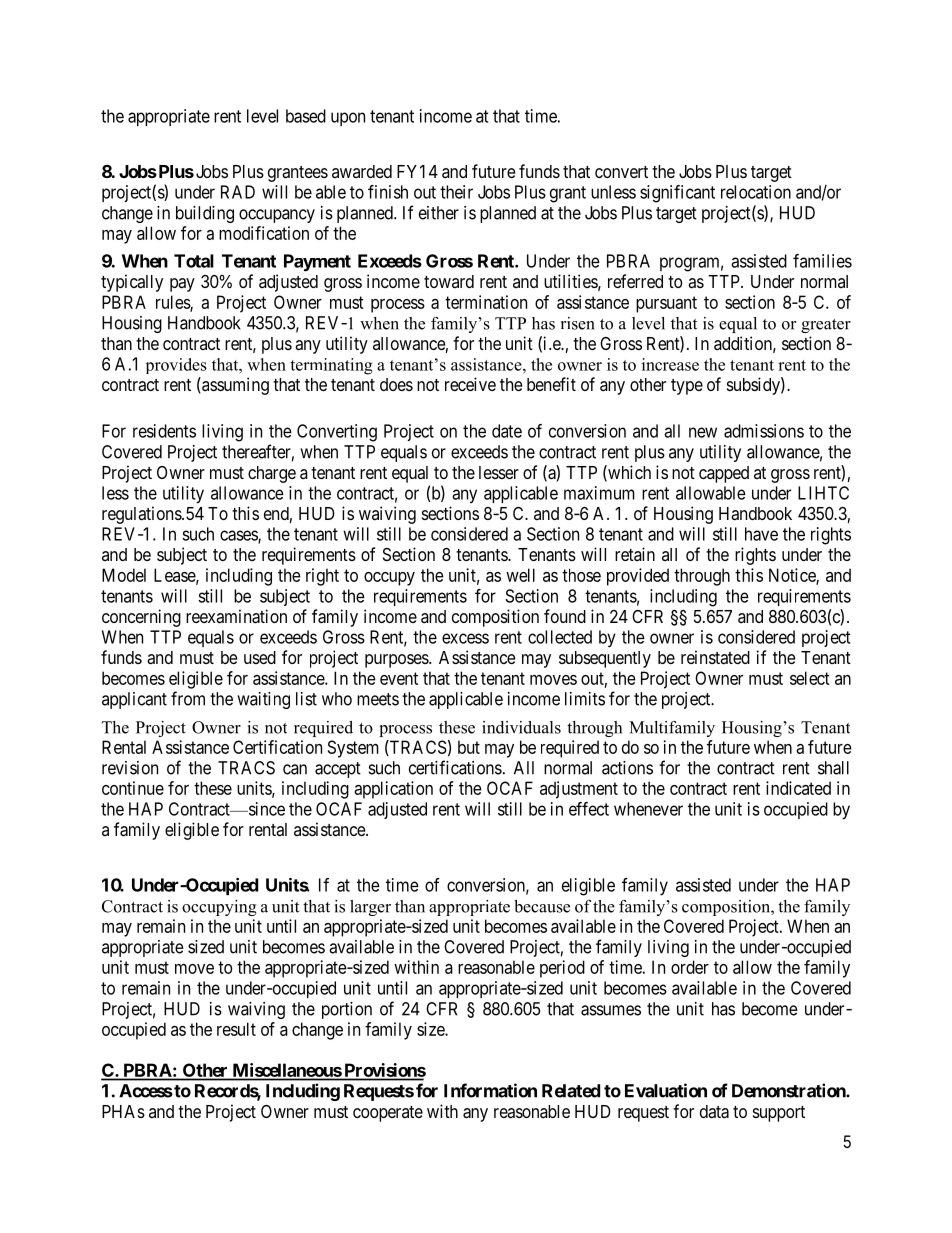  What do you see at coordinates (456, 192) in the image?
I see `their` at bounding box center [456, 192].
